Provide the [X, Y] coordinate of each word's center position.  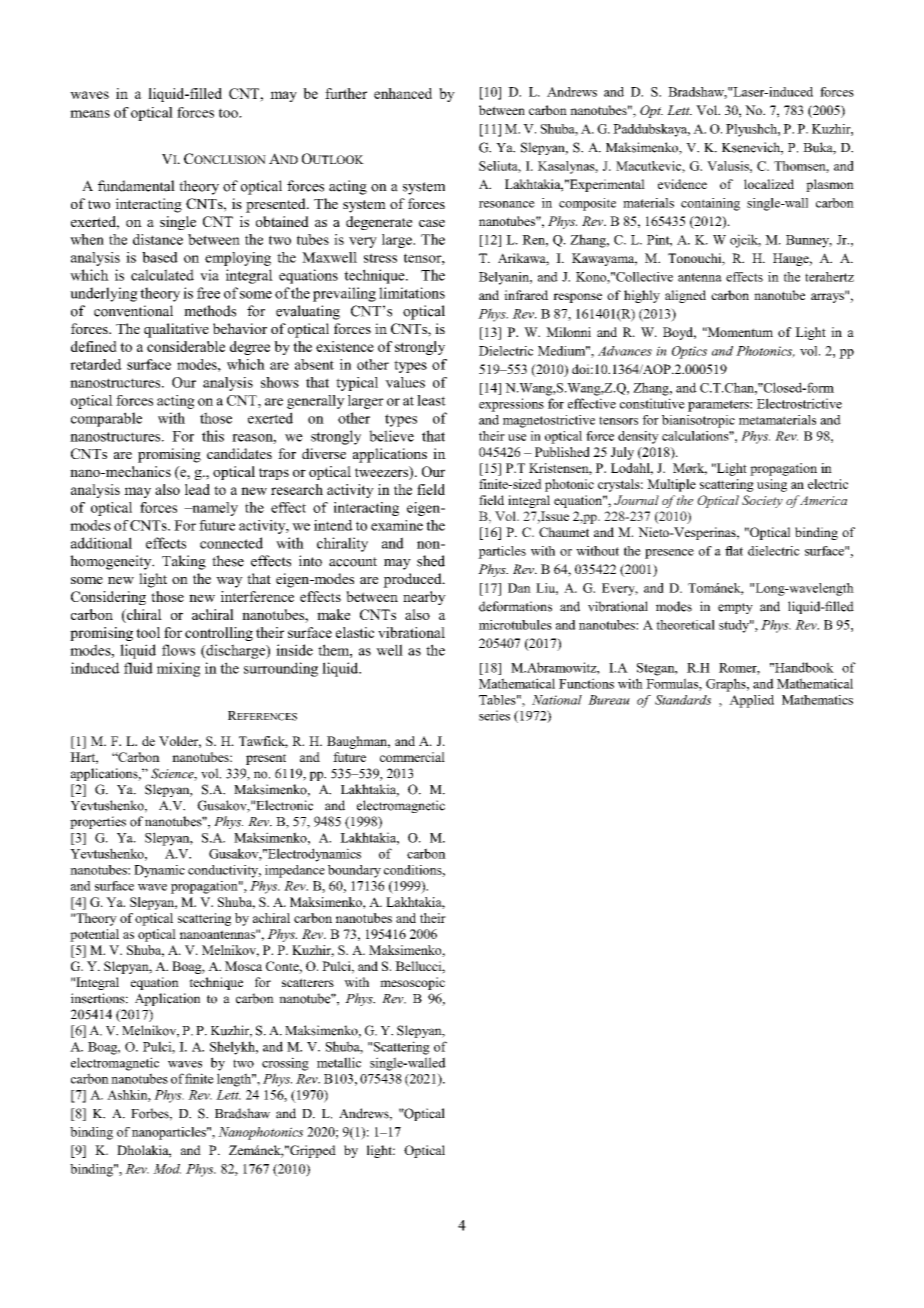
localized [769, 184]
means [90, 114]
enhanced [403, 93]
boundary [354, 871]
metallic [339, 1062]
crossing [285, 1064]
